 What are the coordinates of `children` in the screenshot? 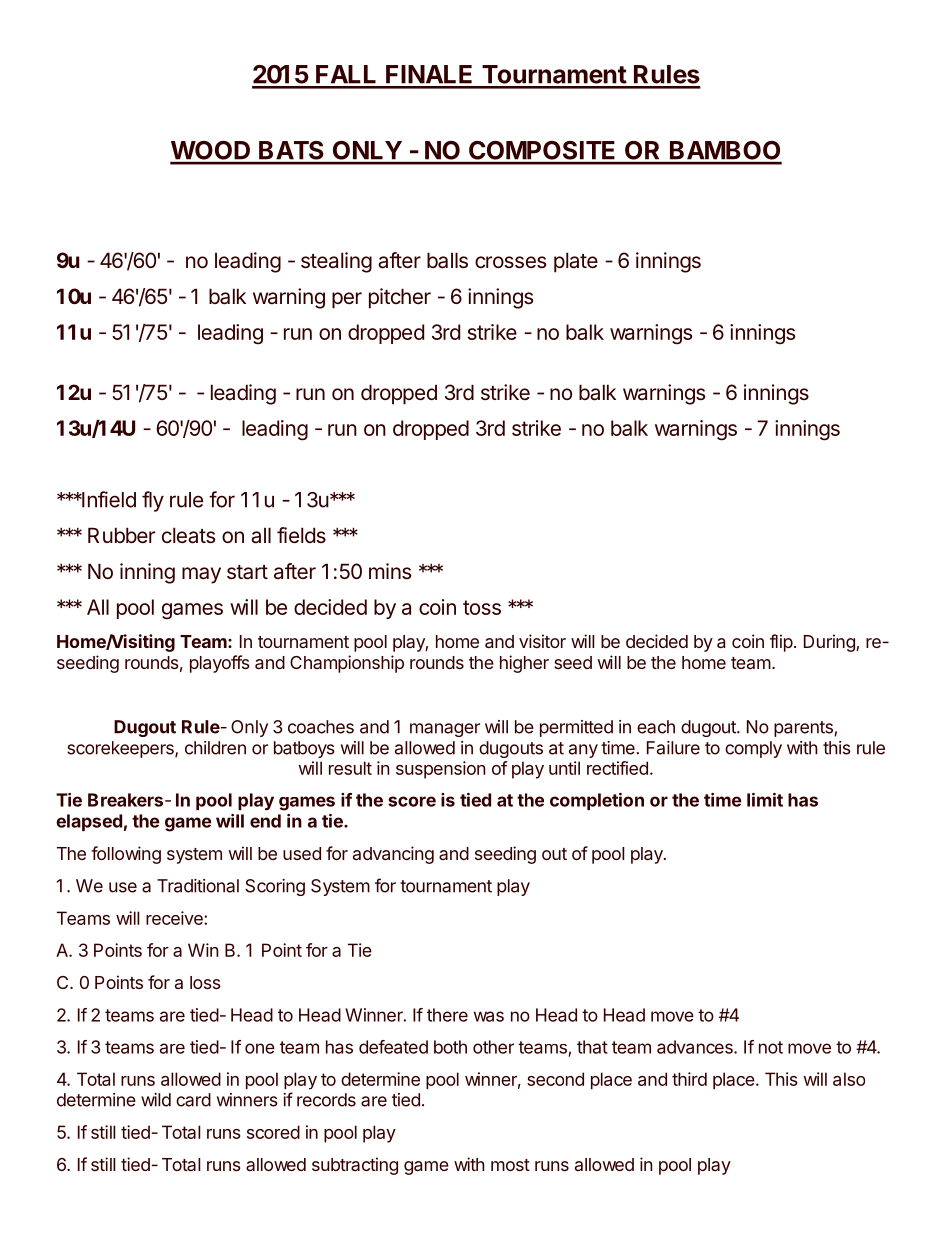 It's located at (215, 748).
